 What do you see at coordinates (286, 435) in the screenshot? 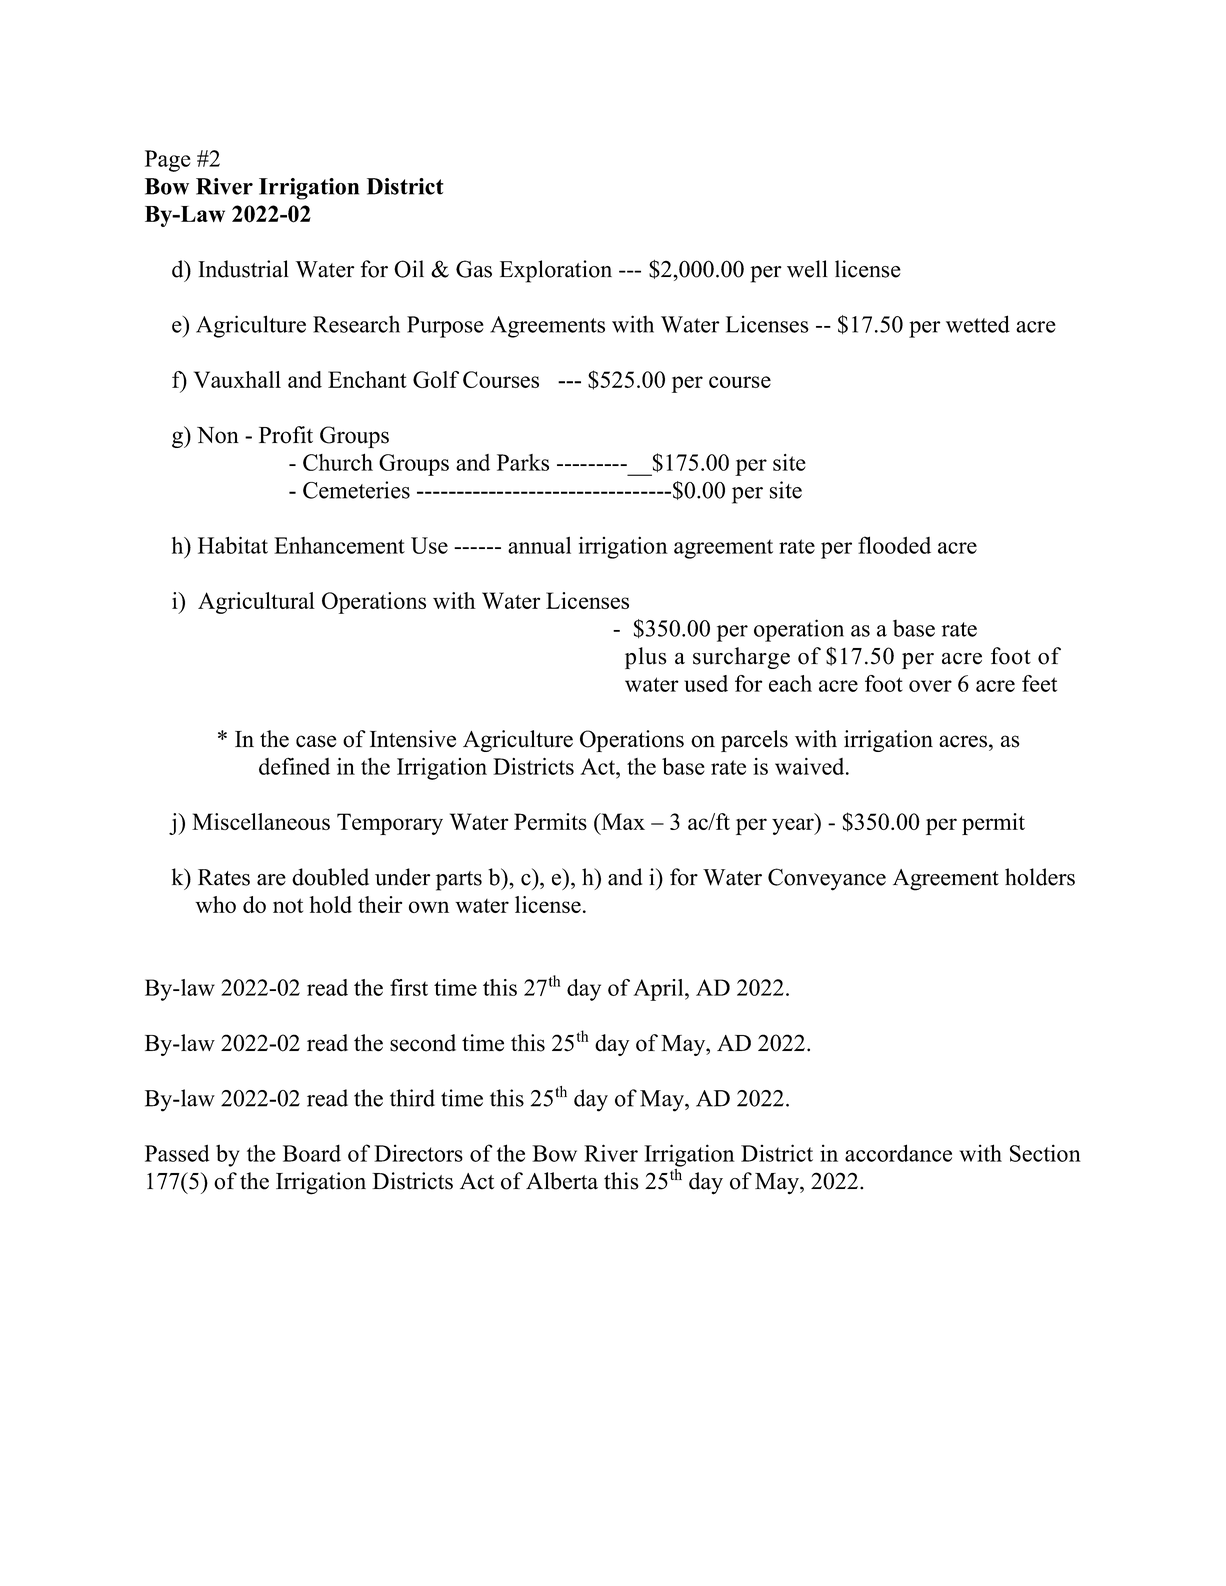
I see `Profit` at bounding box center [286, 435].
